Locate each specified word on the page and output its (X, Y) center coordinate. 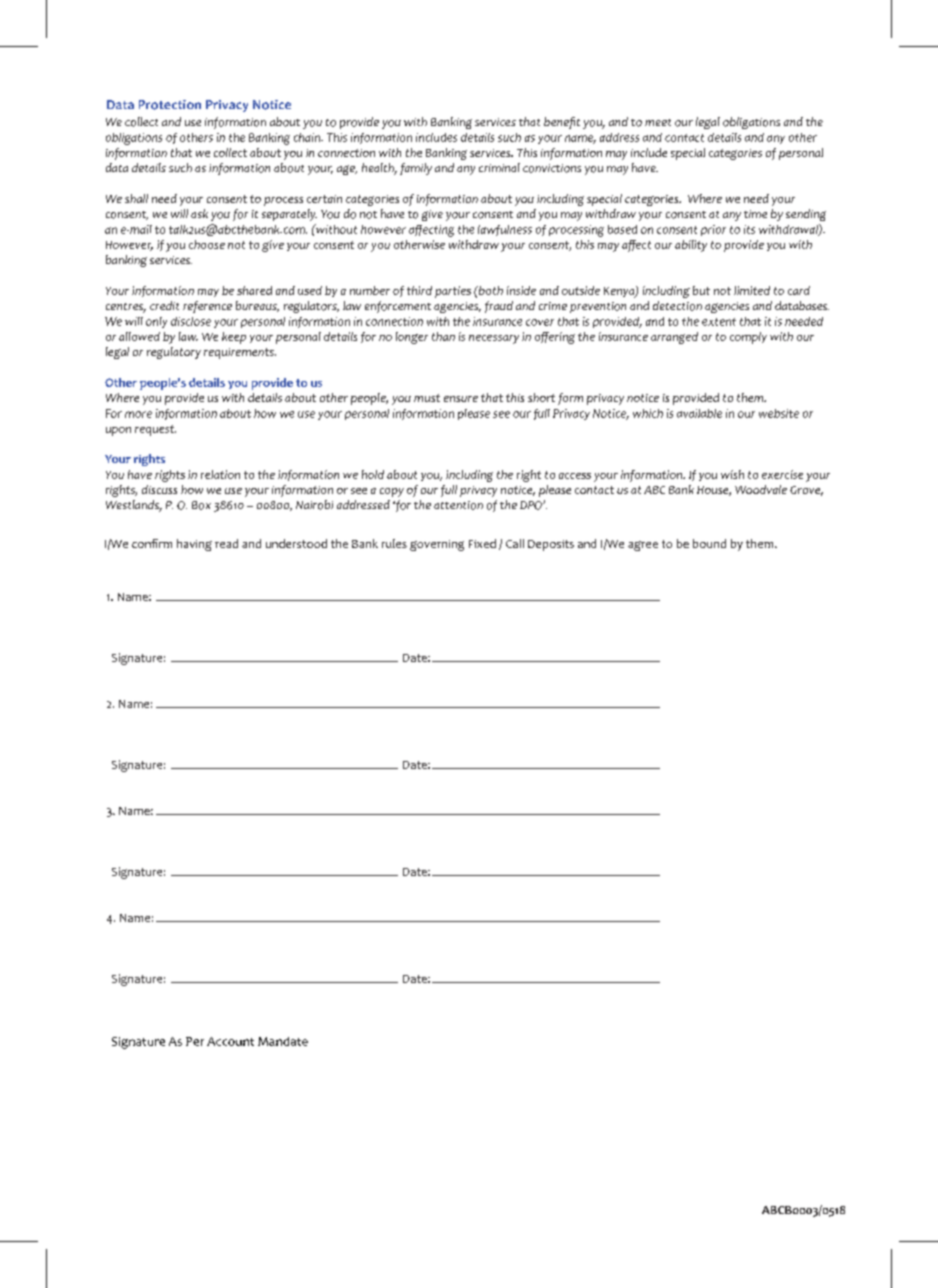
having (194, 545)
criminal (499, 167)
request (155, 430)
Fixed (482, 543)
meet (658, 122)
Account (230, 1041)
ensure (461, 399)
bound (709, 543)
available (699, 413)
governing (437, 545)
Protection (170, 105)
